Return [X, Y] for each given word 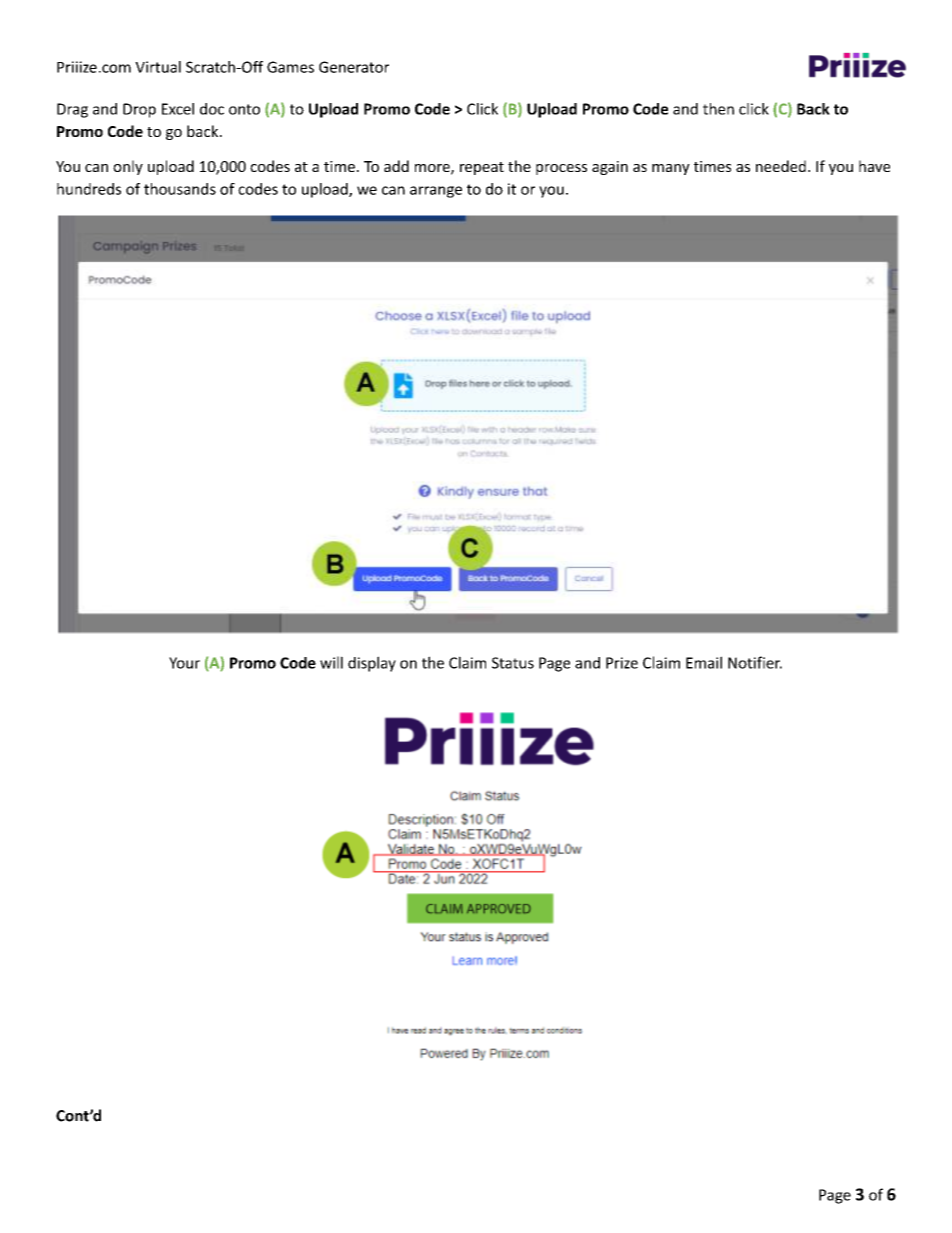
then [718, 109]
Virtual [158, 67]
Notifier [755, 662]
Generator [354, 67]
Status [513, 663]
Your [184, 663]
